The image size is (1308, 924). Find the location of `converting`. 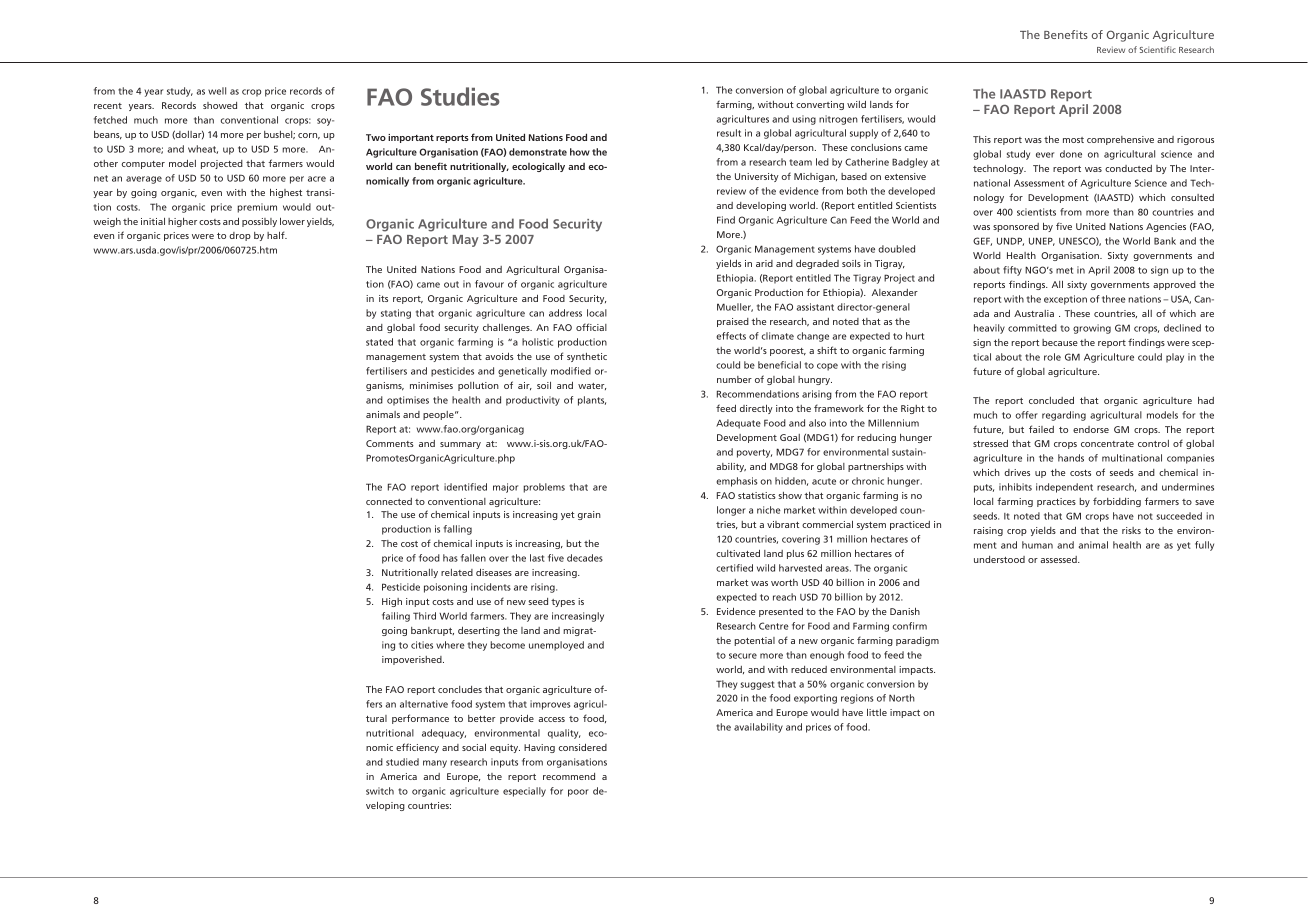

converting is located at coordinates (820, 105).
